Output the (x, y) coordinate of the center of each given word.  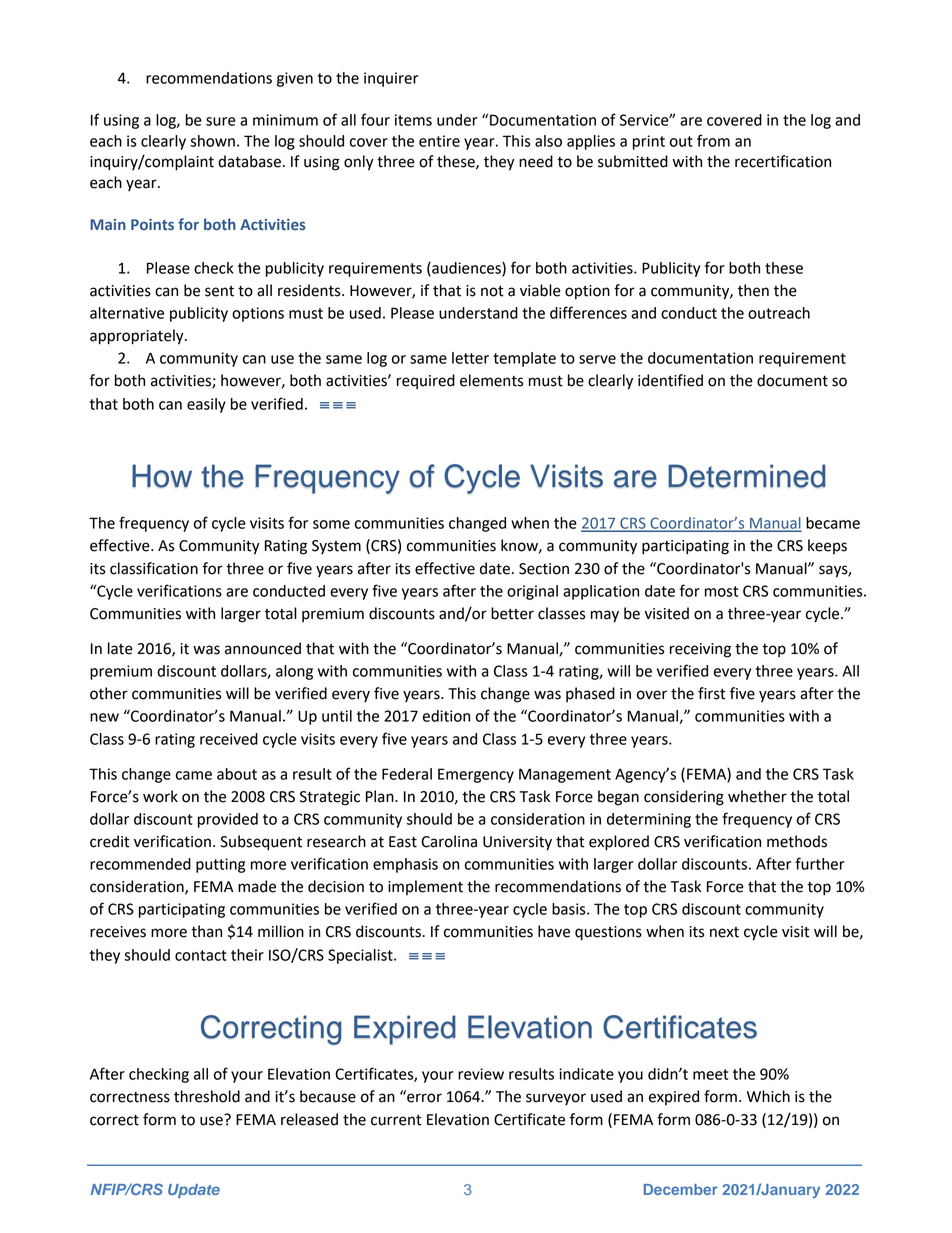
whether (757, 796)
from (713, 140)
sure (221, 121)
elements (491, 380)
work (160, 796)
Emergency (476, 775)
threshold (207, 1096)
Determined (746, 476)
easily (206, 405)
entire (439, 141)
